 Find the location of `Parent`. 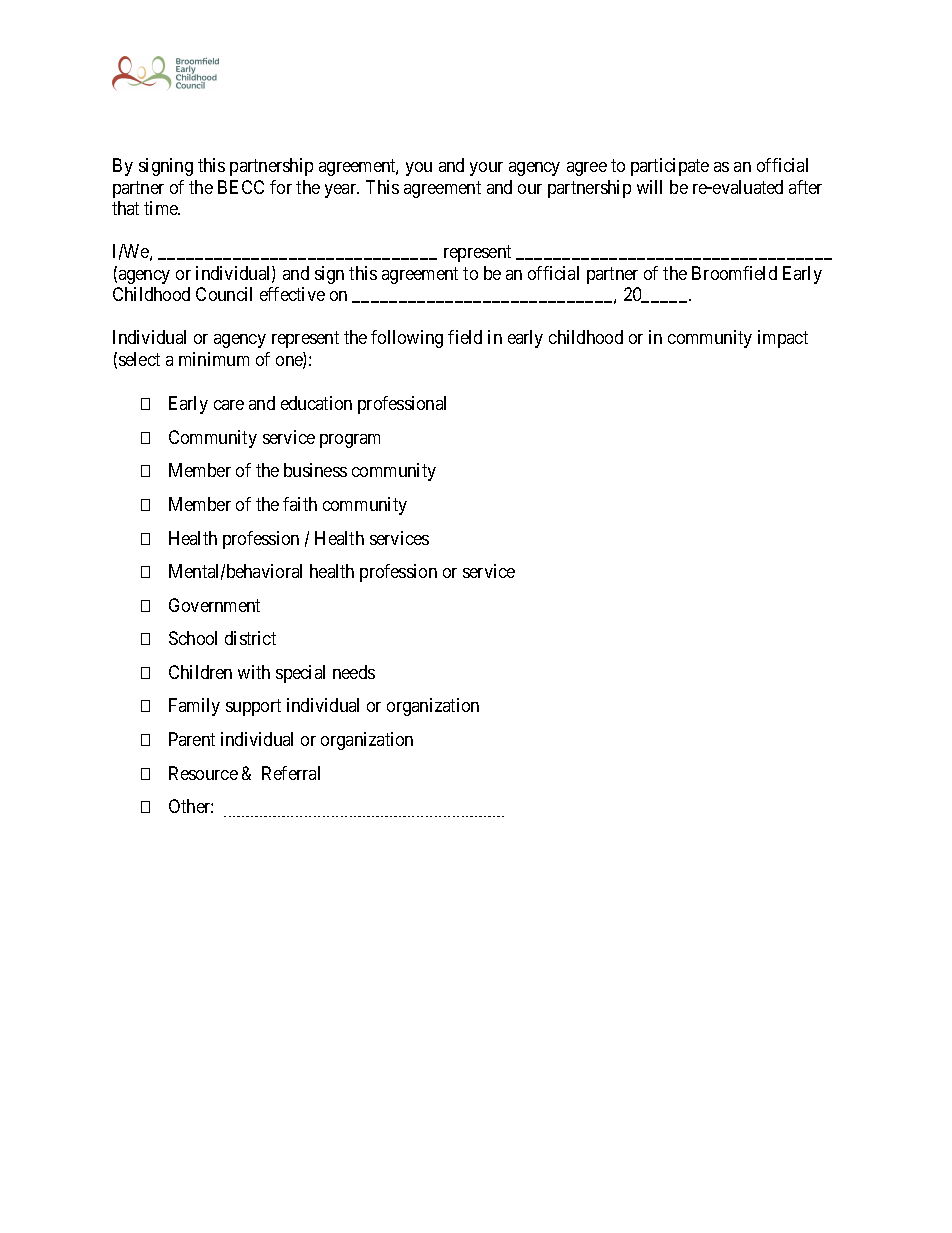

Parent is located at coordinates (192, 739).
